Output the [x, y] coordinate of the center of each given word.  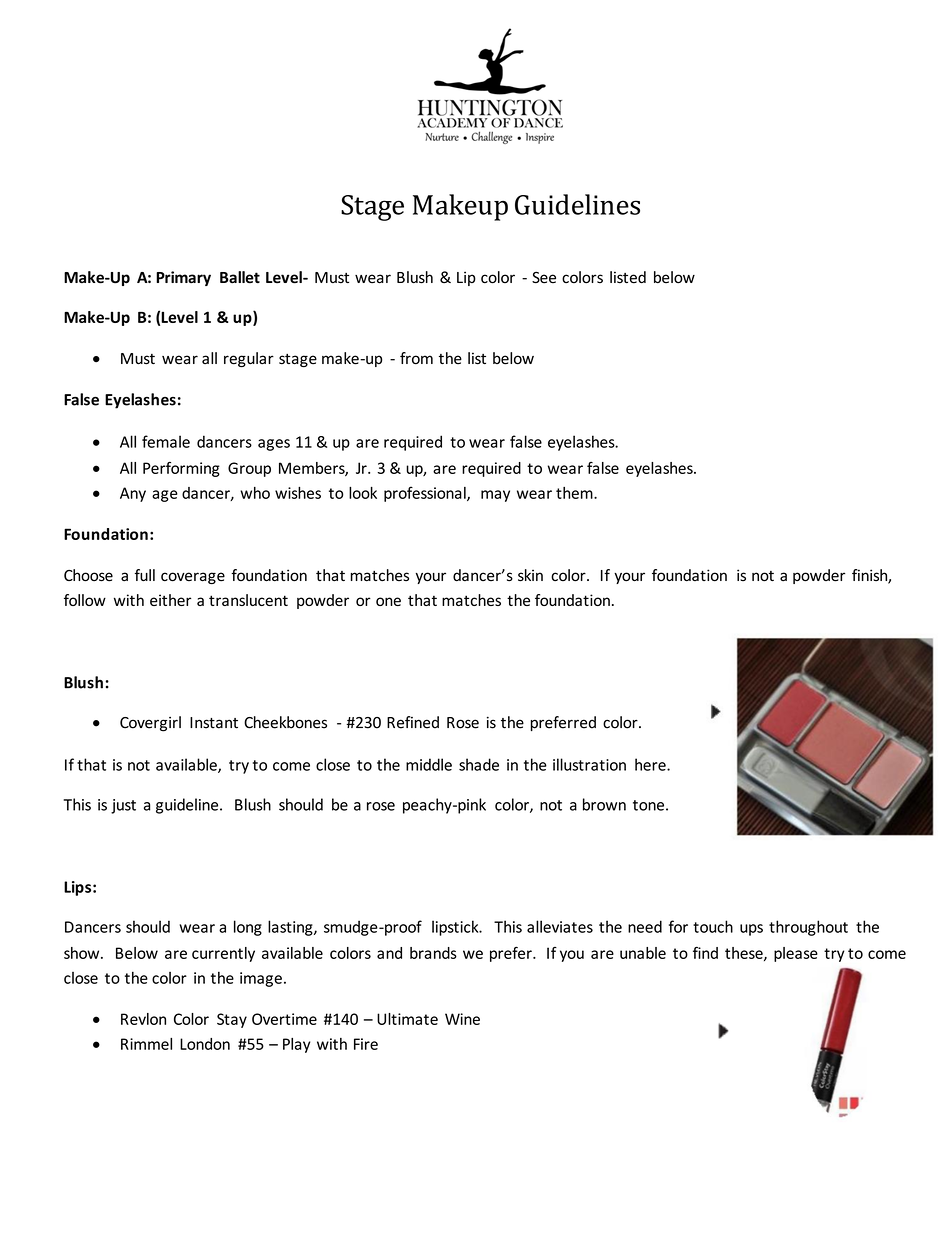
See [544, 277]
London [205, 1044]
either [170, 600]
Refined [413, 722]
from [416, 358]
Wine [462, 1019]
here [651, 764]
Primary [183, 278]
